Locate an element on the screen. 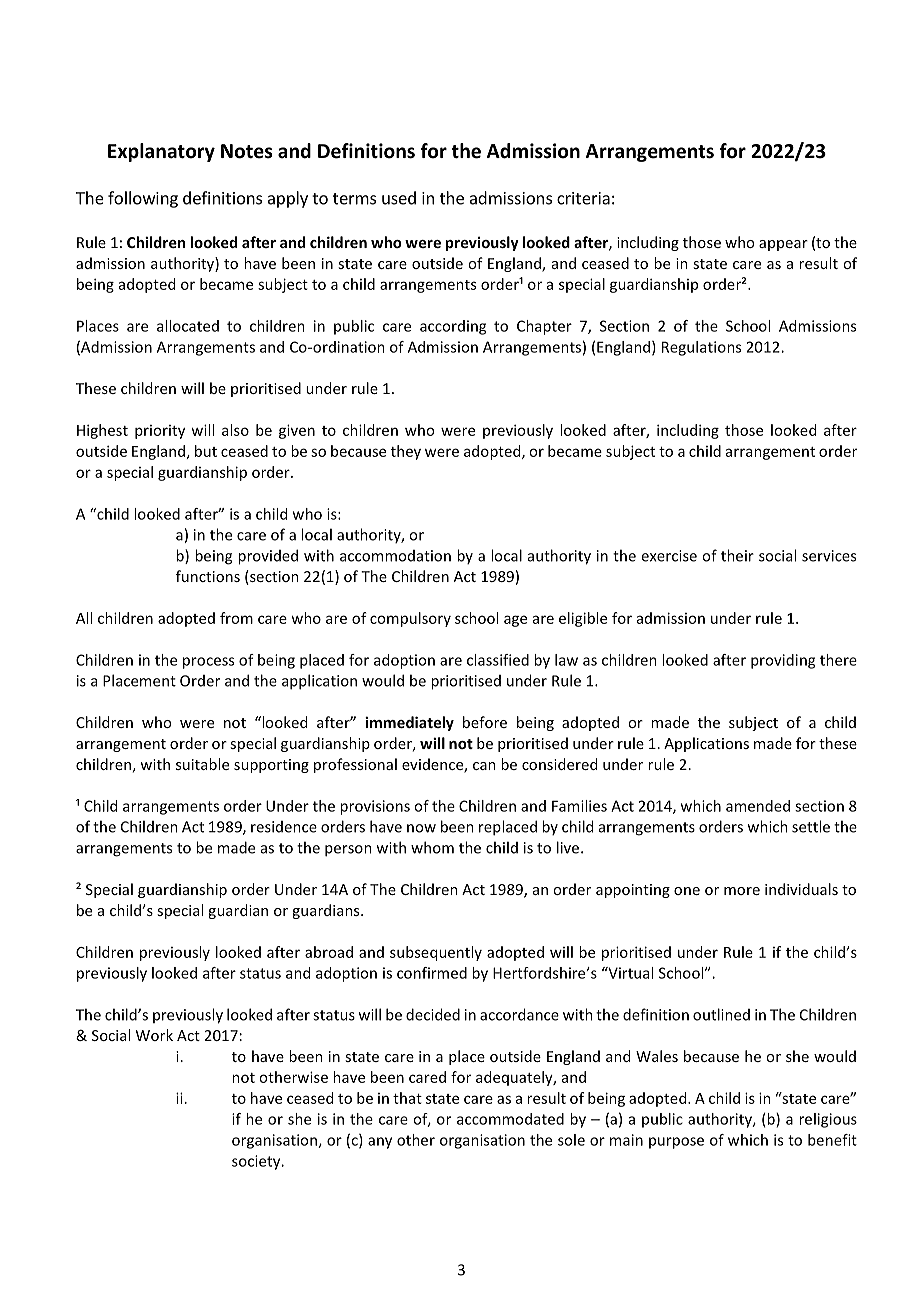  accommodated is located at coordinates (510, 1119).
